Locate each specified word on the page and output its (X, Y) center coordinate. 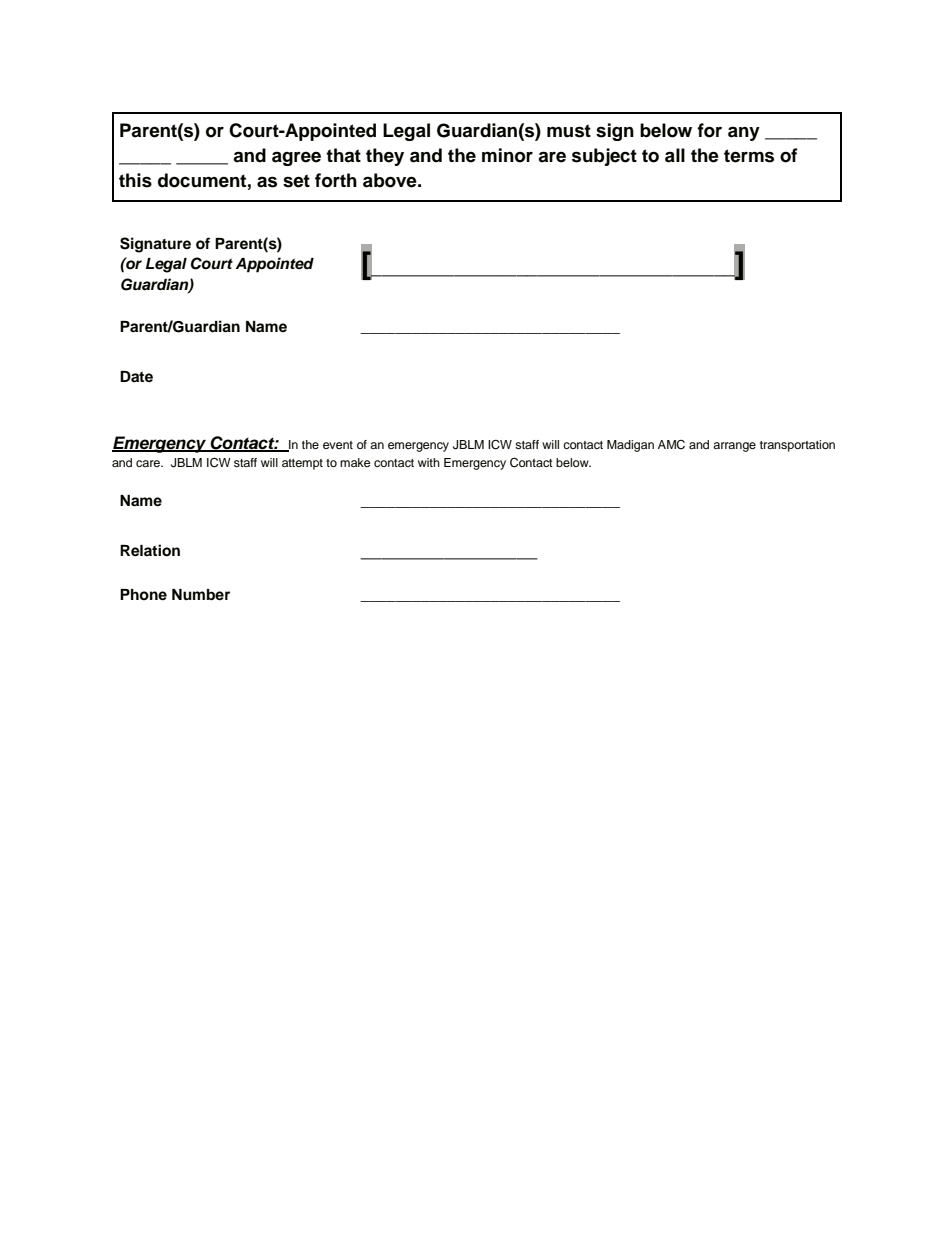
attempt (302, 464)
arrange (734, 447)
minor (507, 155)
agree (296, 158)
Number (201, 595)
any (744, 133)
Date (136, 376)
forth (336, 180)
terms (749, 156)
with (429, 462)
